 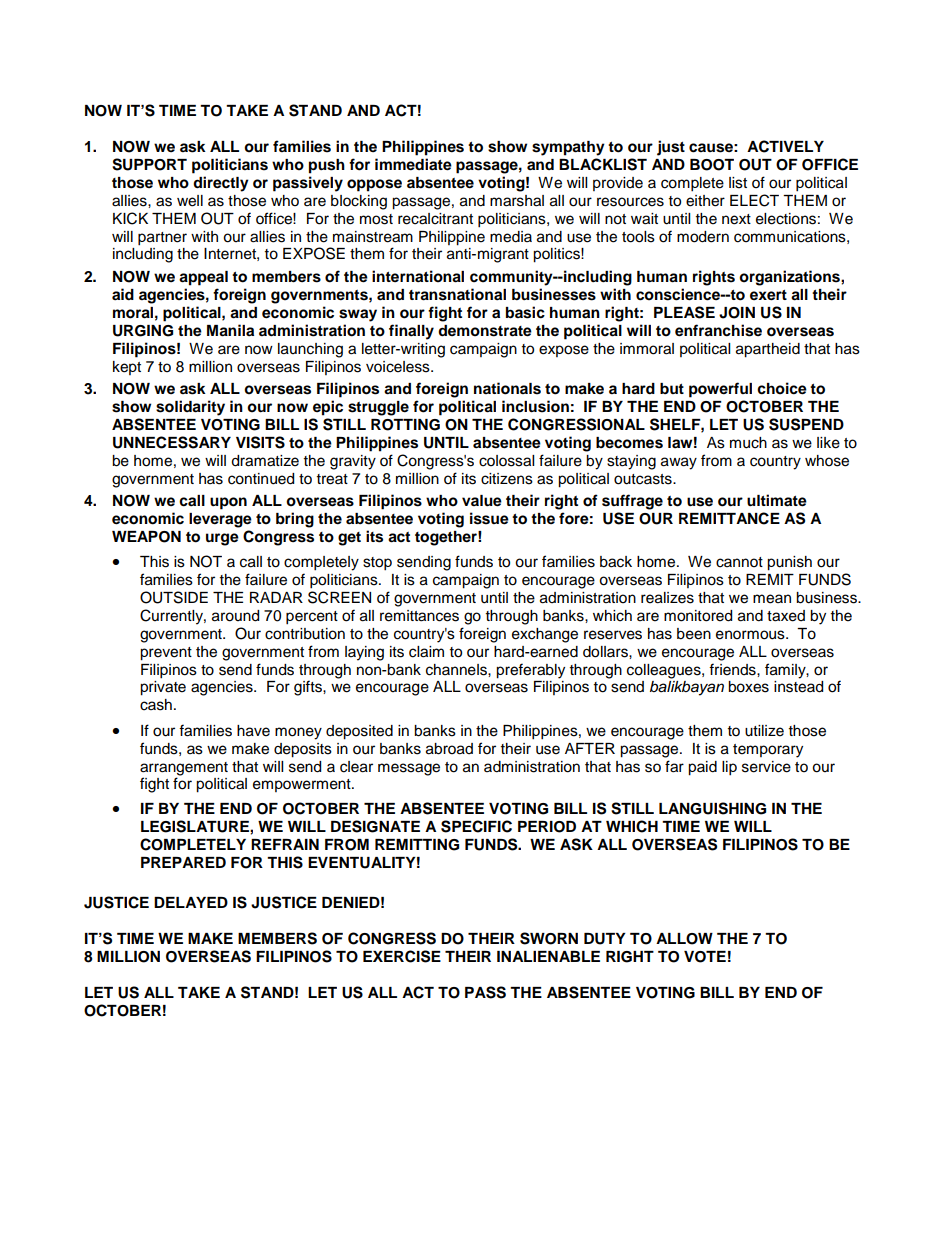 What do you see at coordinates (766, 767) in the document?
I see `service` at bounding box center [766, 767].
